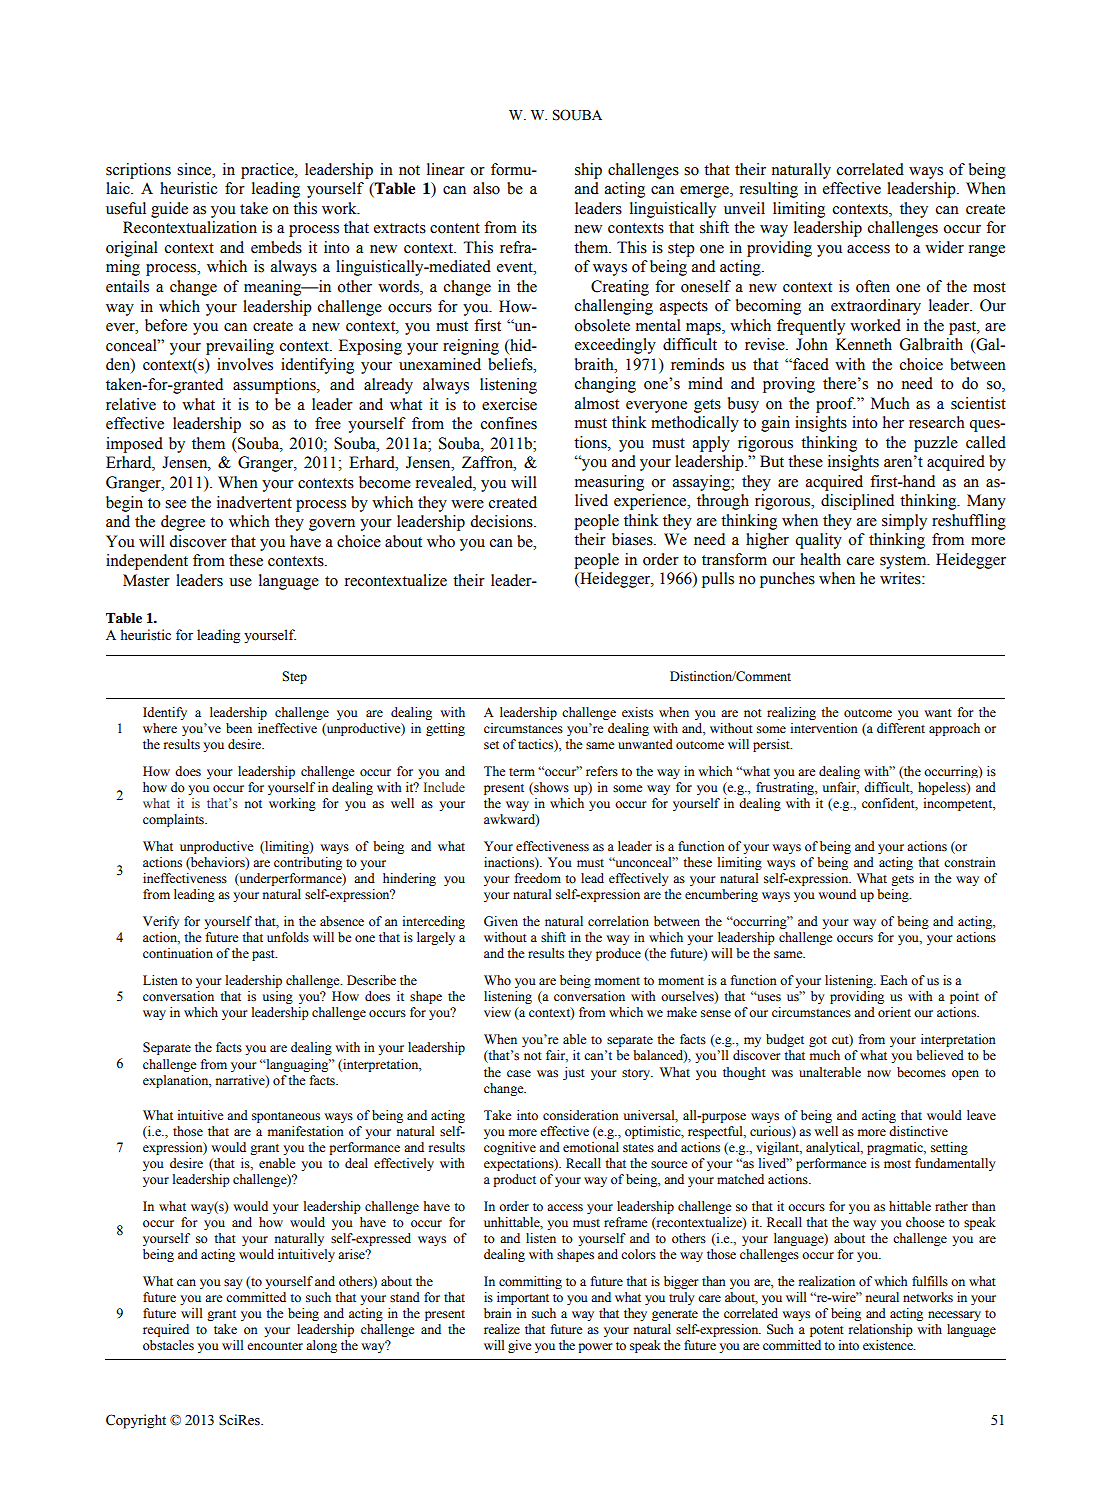  What do you see at coordinates (169, 210) in the image?
I see `guide` at bounding box center [169, 210].
